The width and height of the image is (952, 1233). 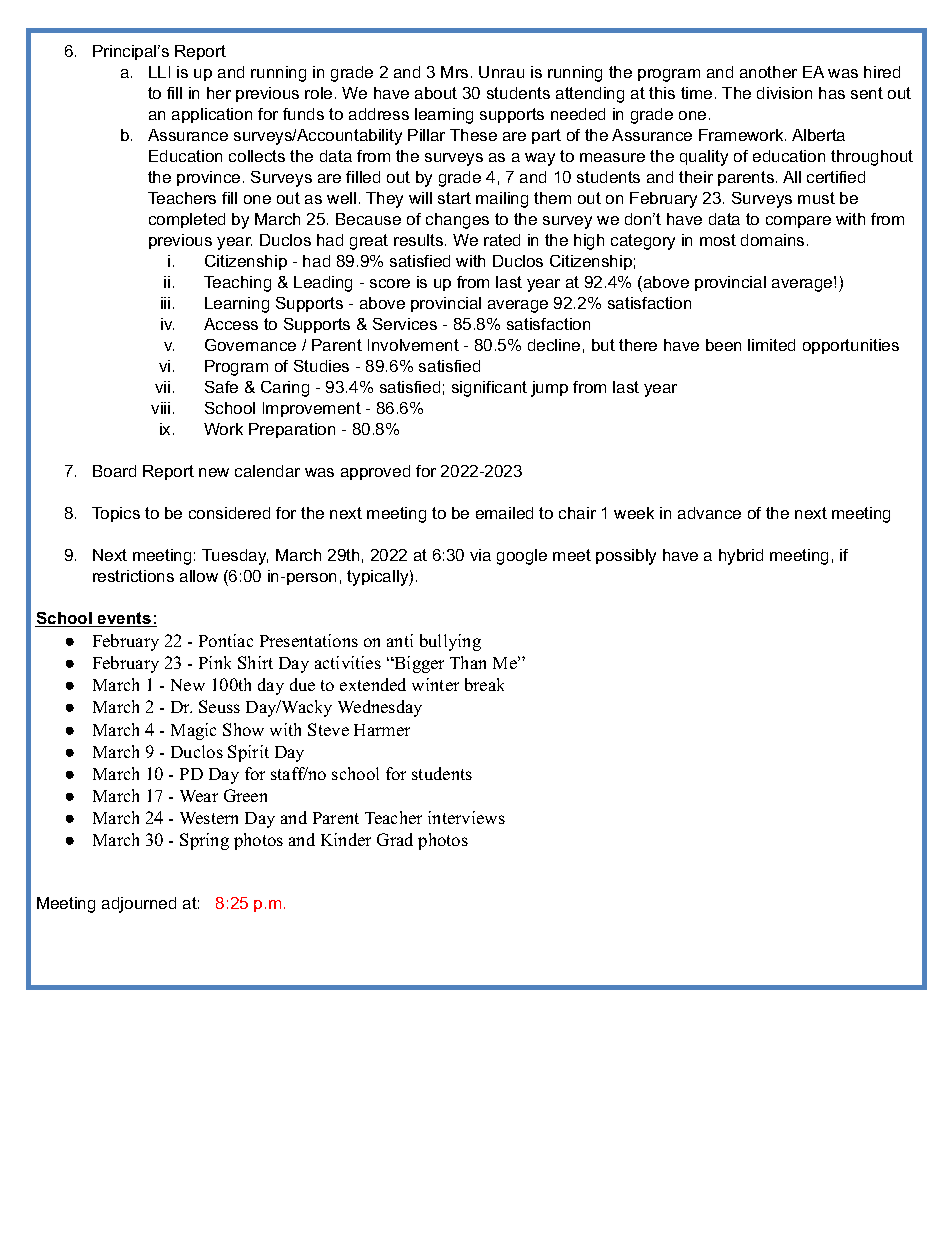 I want to click on about, so click(x=436, y=93).
